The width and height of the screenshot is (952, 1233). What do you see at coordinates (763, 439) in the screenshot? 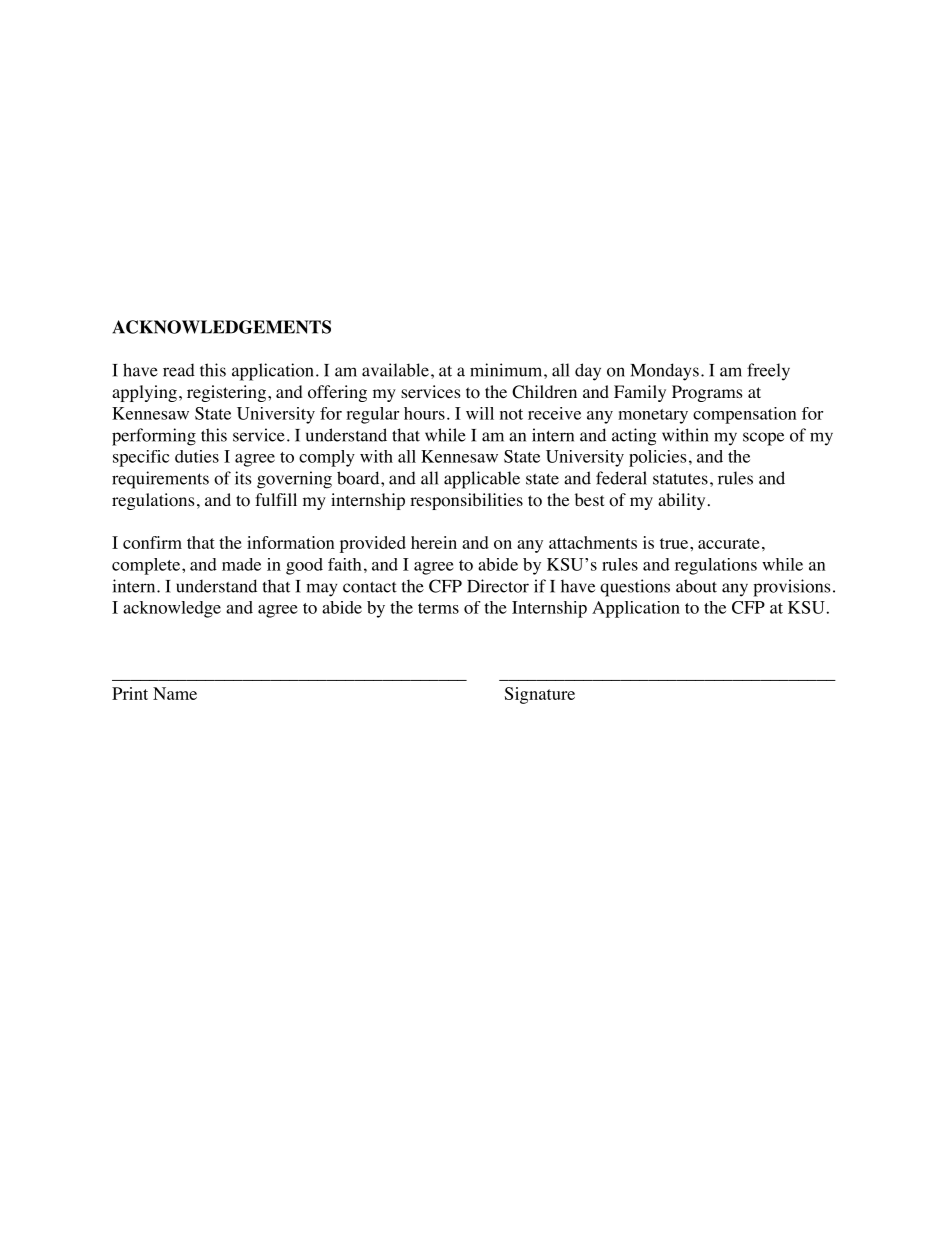
I see `scope` at bounding box center [763, 439].
